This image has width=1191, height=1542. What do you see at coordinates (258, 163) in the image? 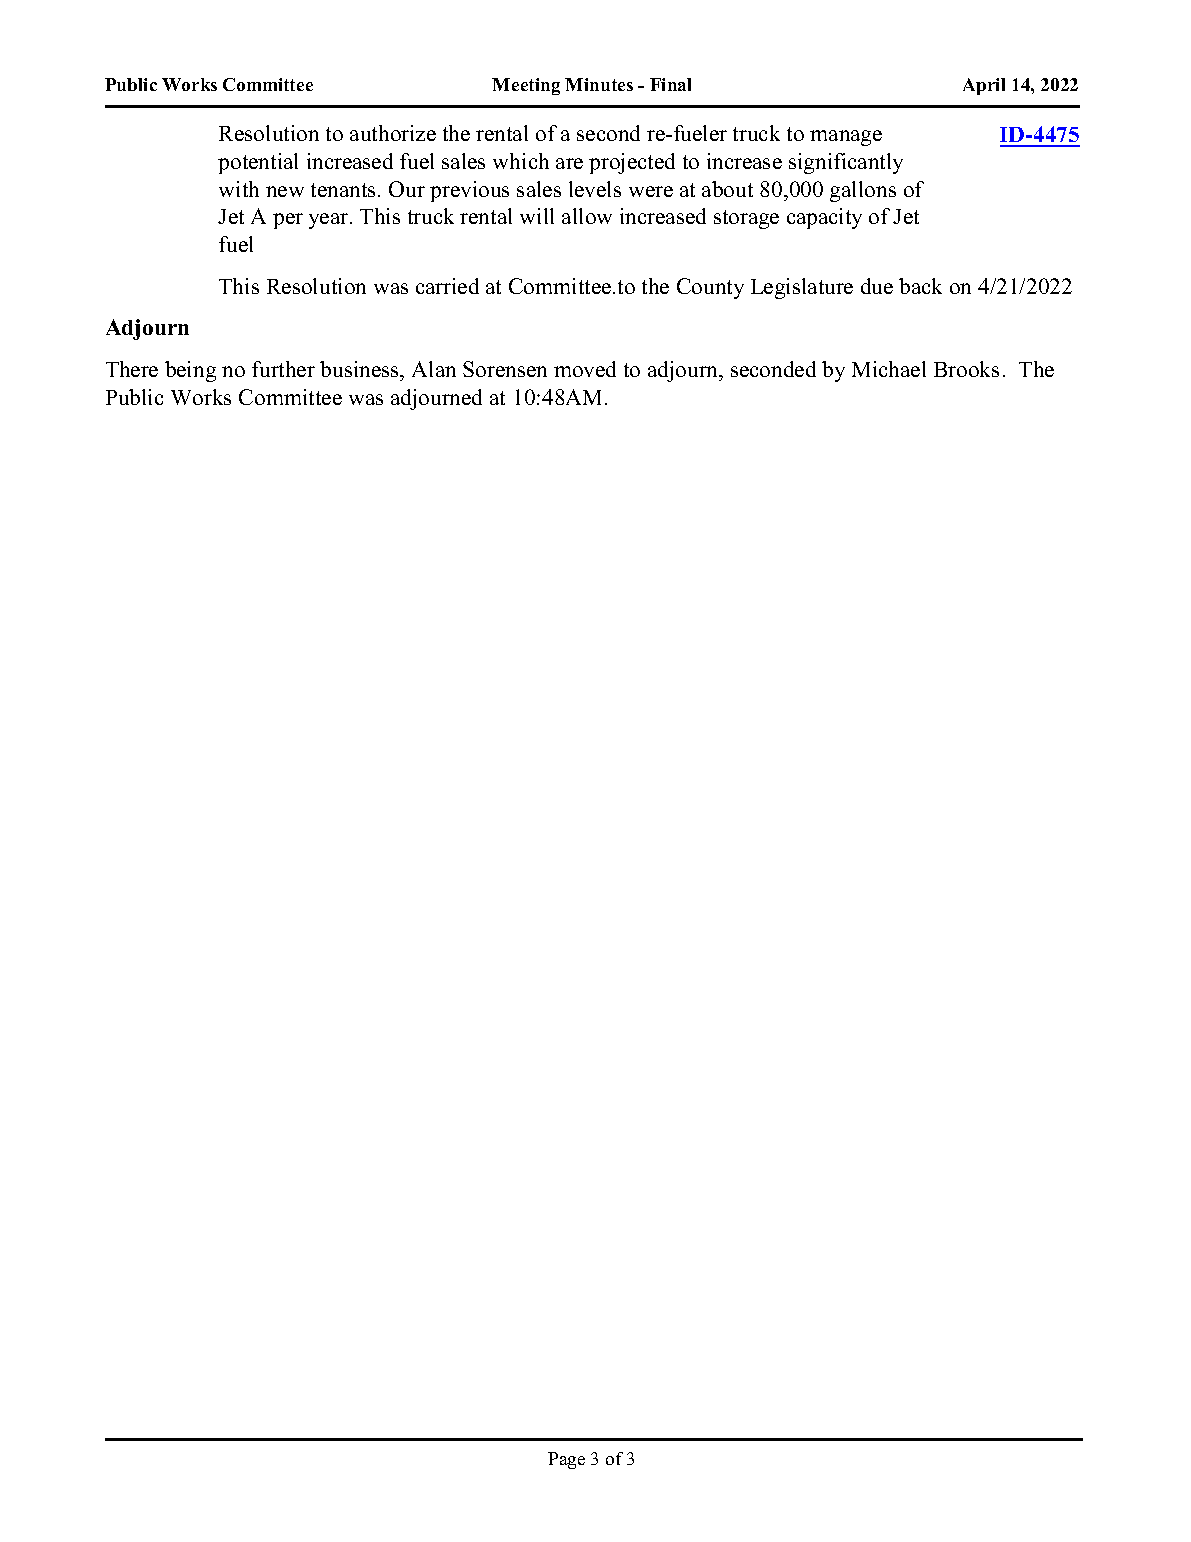
I see `potential` at bounding box center [258, 163].
